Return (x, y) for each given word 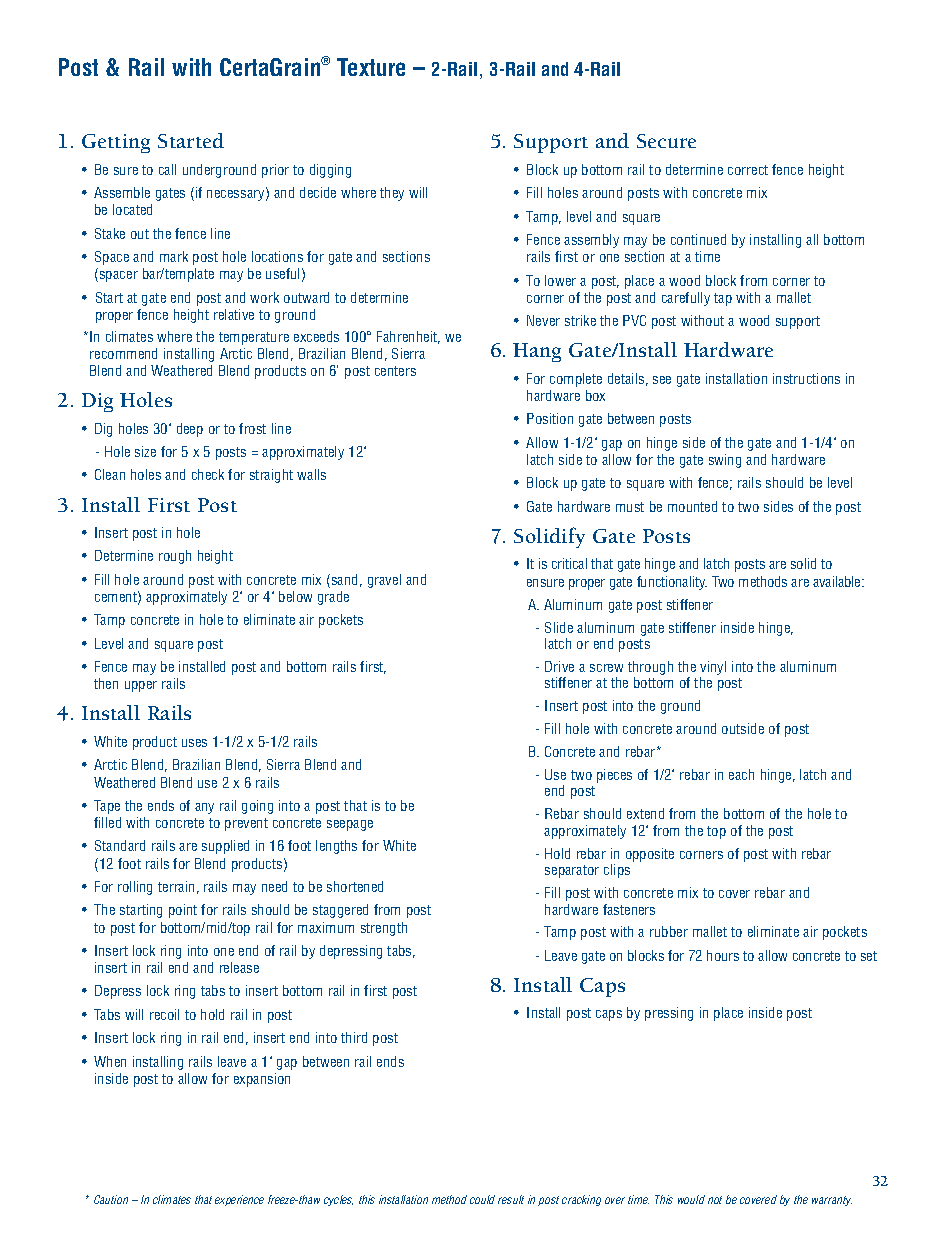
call (167, 169)
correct (748, 170)
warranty (832, 1201)
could (482, 1199)
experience (239, 1200)
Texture (371, 67)
